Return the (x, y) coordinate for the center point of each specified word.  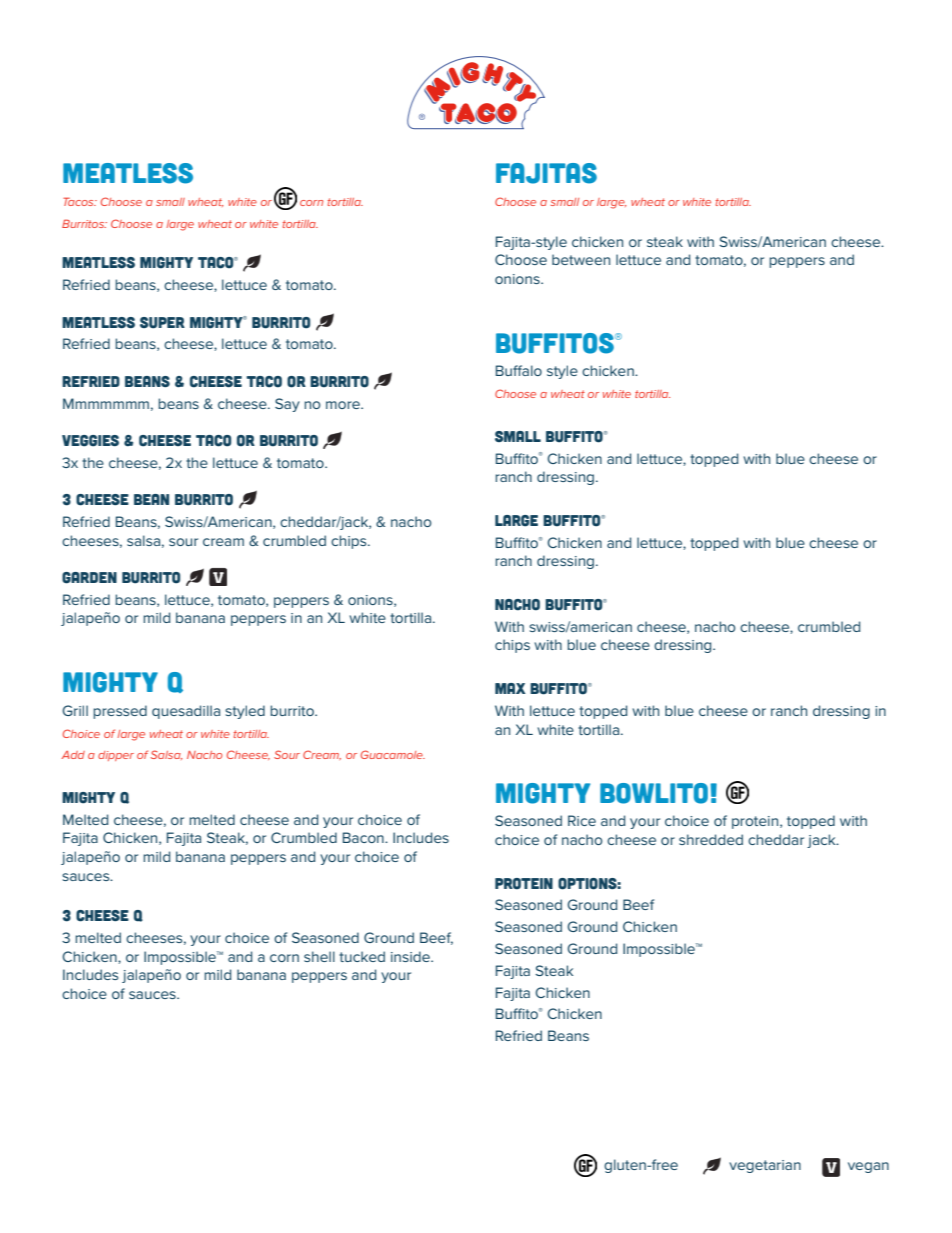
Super (162, 323)
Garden (89, 578)
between (581, 259)
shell (319, 956)
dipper (116, 756)
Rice (582, 820)
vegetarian (765, 1166)
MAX (510, 688)
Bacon (364, 837)
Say (287, 405)
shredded (711, 839)
